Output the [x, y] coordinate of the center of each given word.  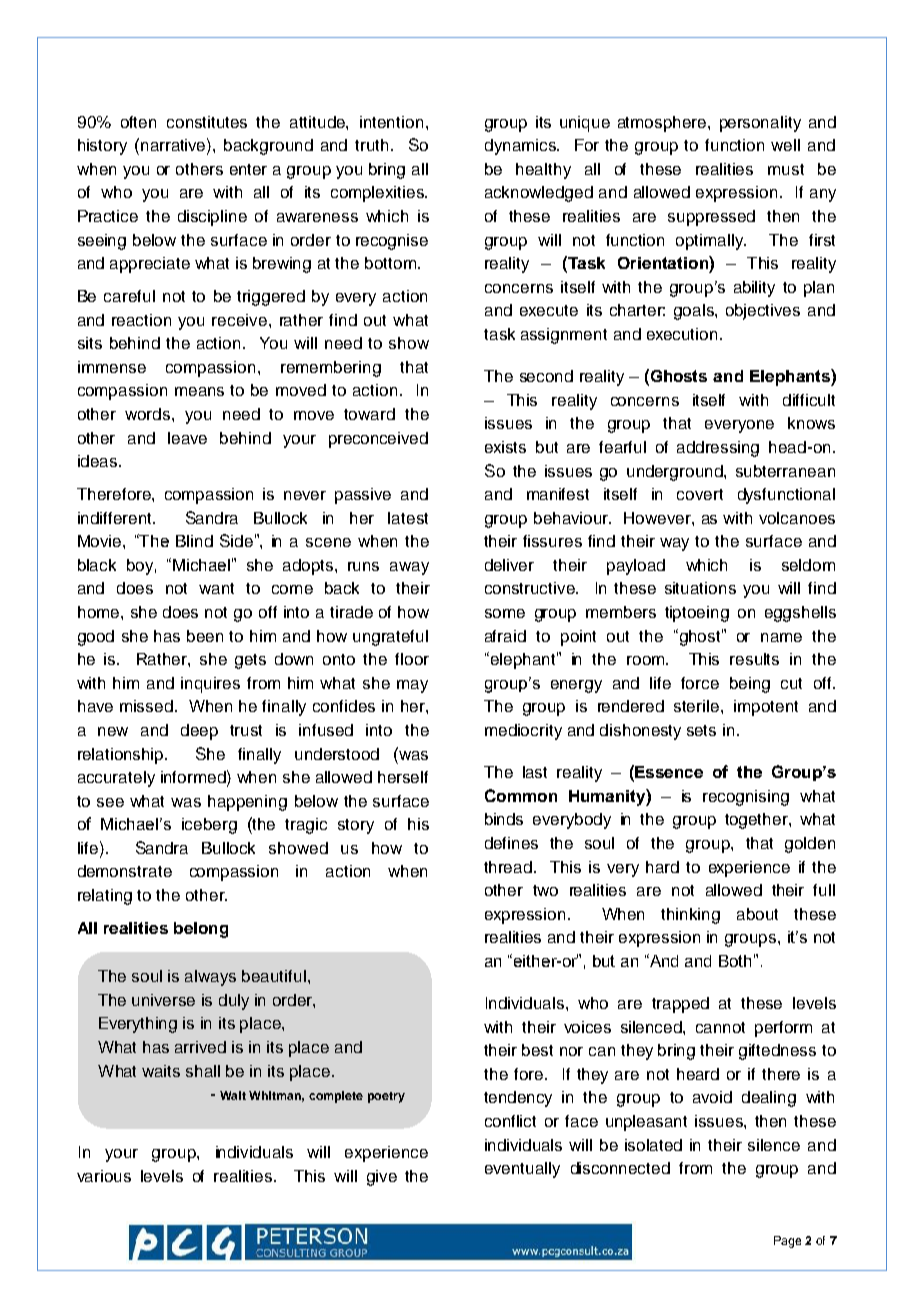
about [757, 914]
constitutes [207, 122]
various [104, 1176]
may [412, 686]
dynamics [521, 147]
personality [760, 124]
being [750, 685]
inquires [210, 685]
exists [505, 447]
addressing [718, 449]
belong [201, 930]
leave [187, 438]
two [545, 890]
